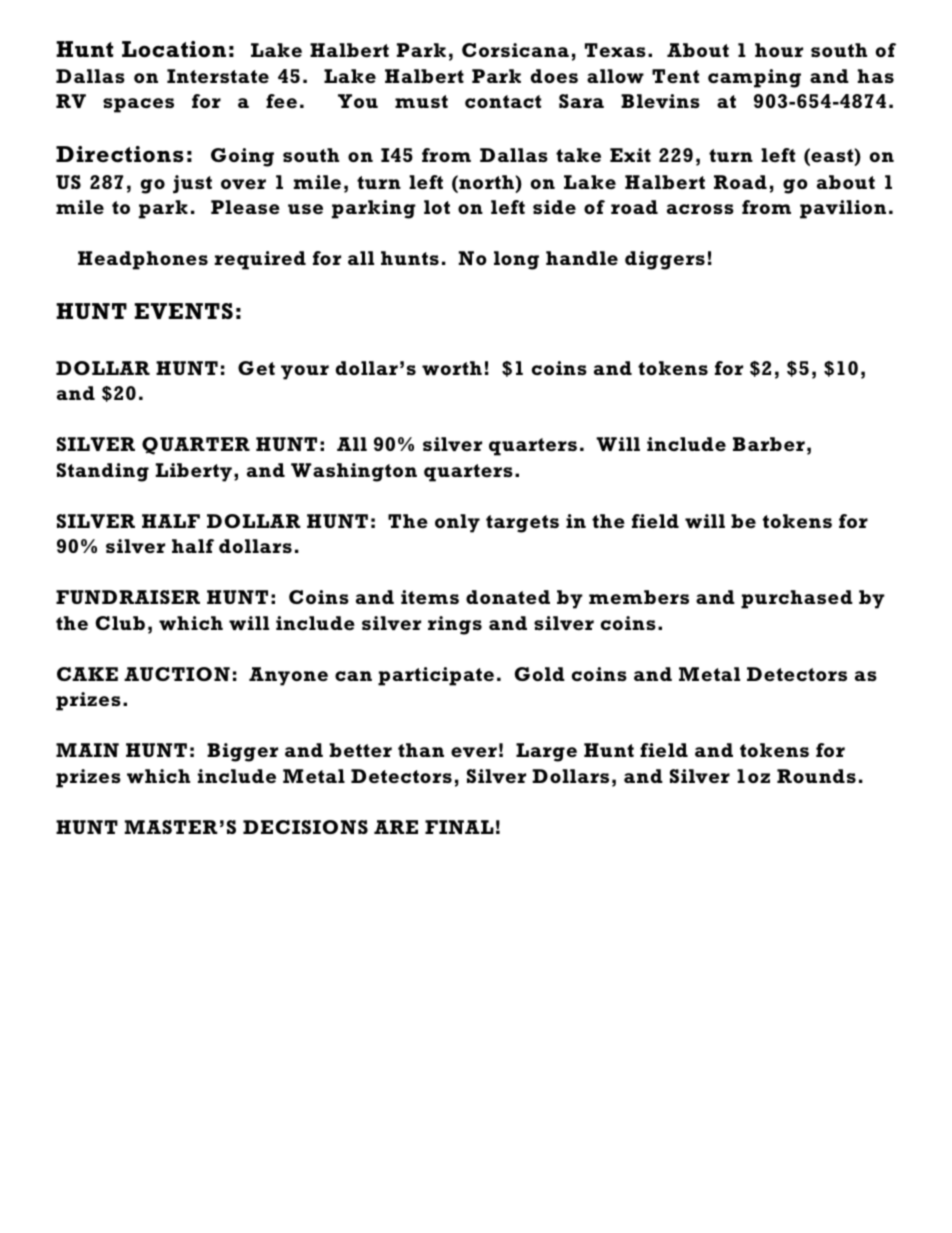 Image resolution: width=952 pixels, height=1233 pixels. I want to click on Bigger, so click(242, 752).
